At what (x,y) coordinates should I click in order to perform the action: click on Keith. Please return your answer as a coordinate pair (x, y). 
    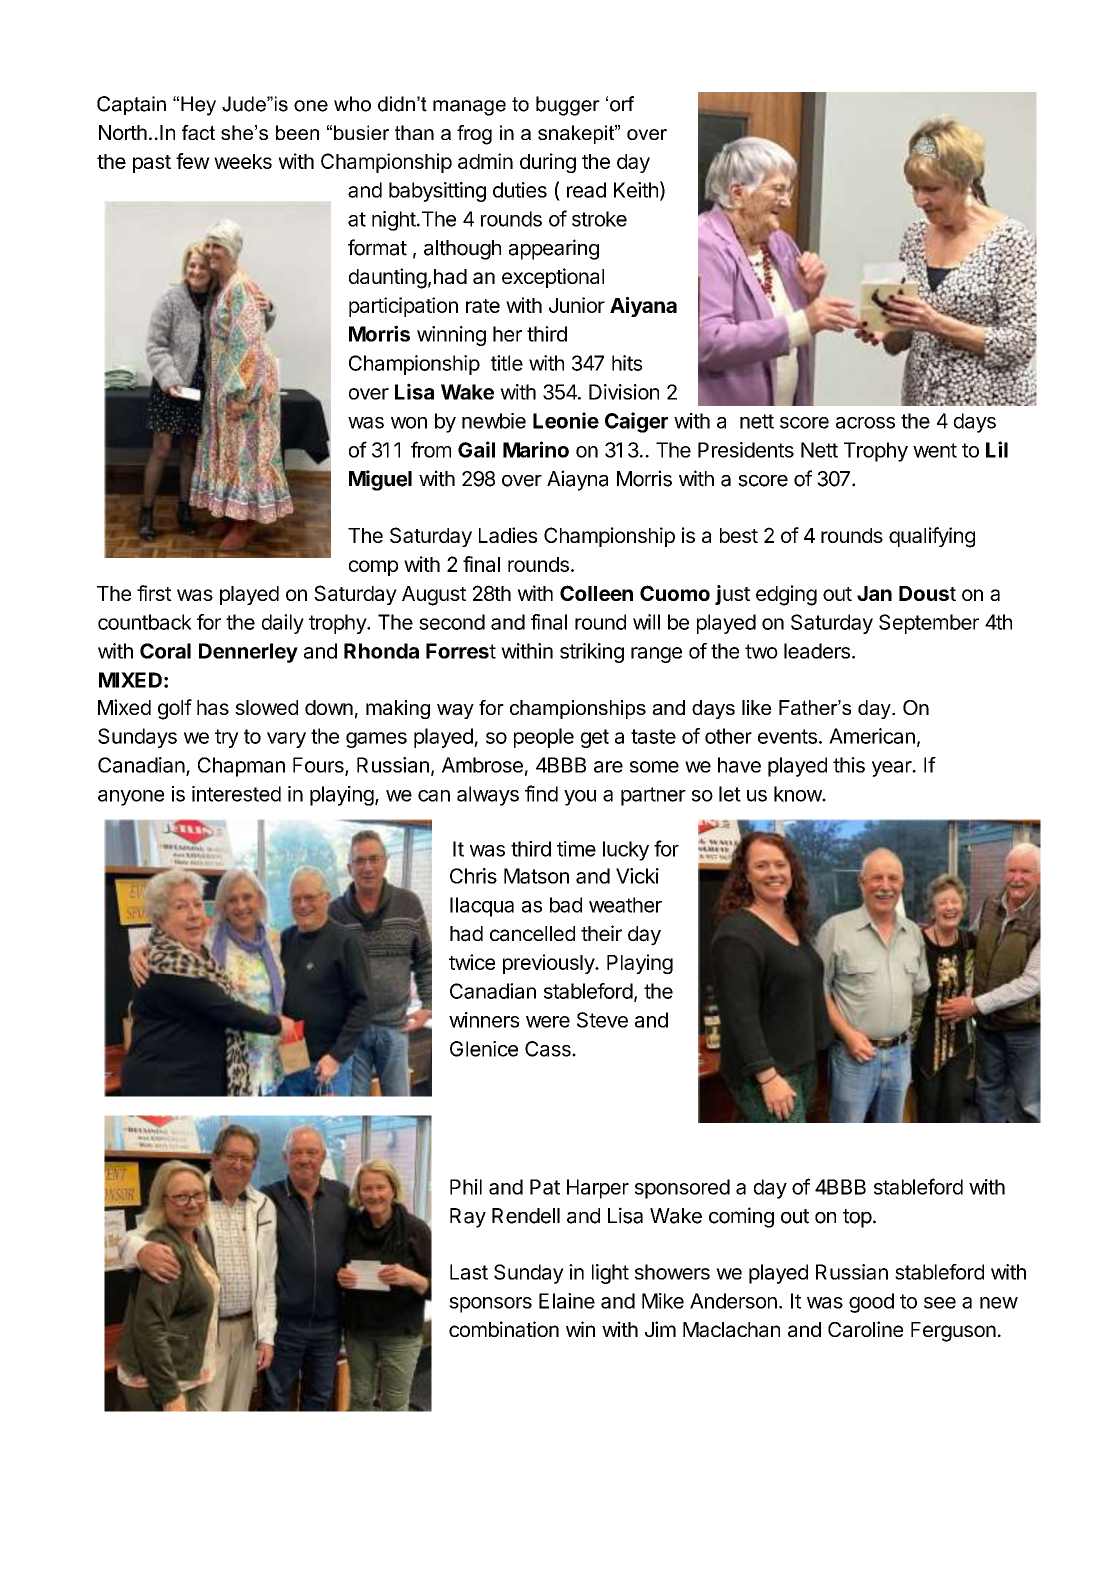
    Looking at the image, I should click on (636, 190).
